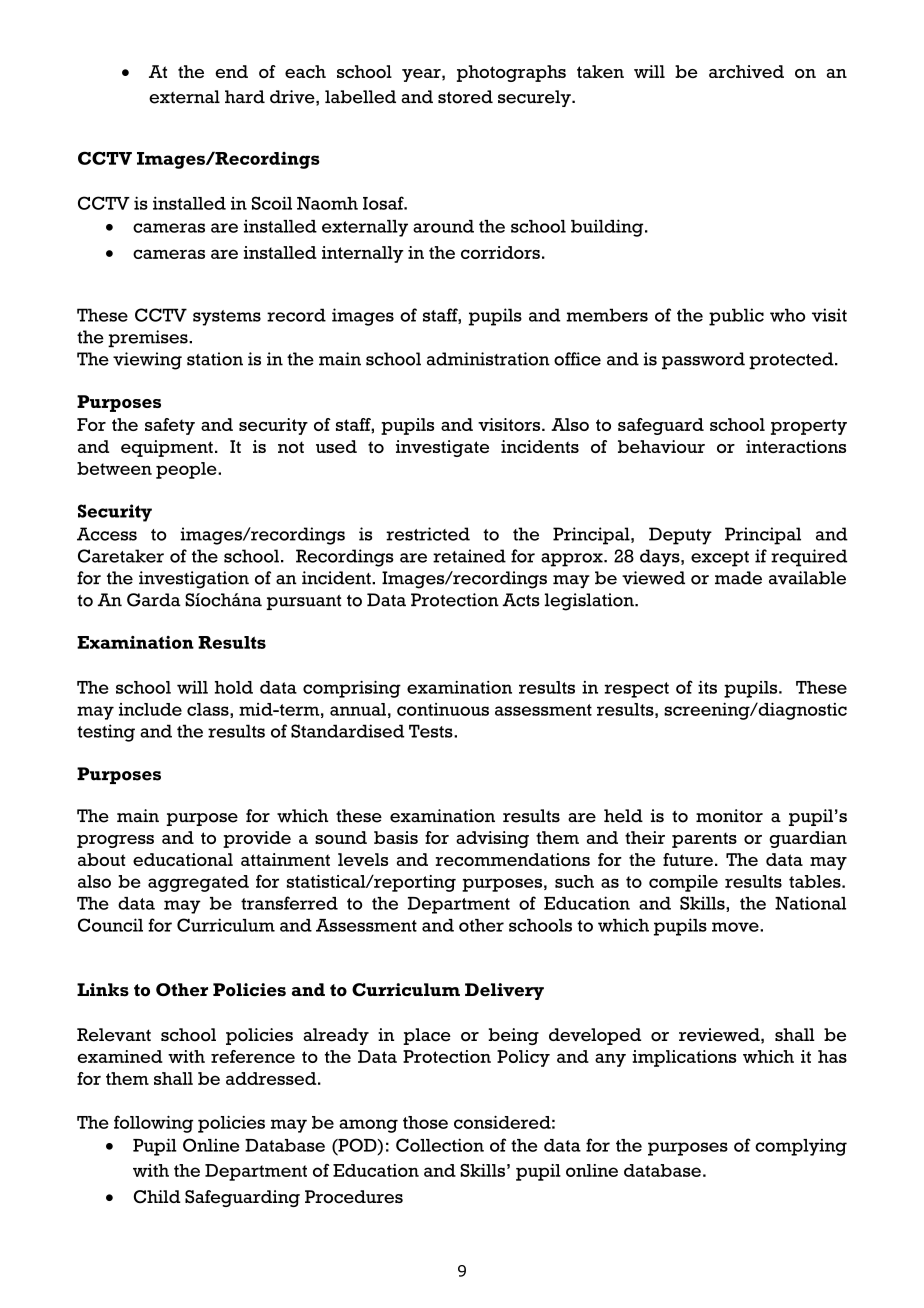 The height and width of the page is (1308, 924). Describe the element at coordinates (738, 578) in the page. I see `made` at that location.
